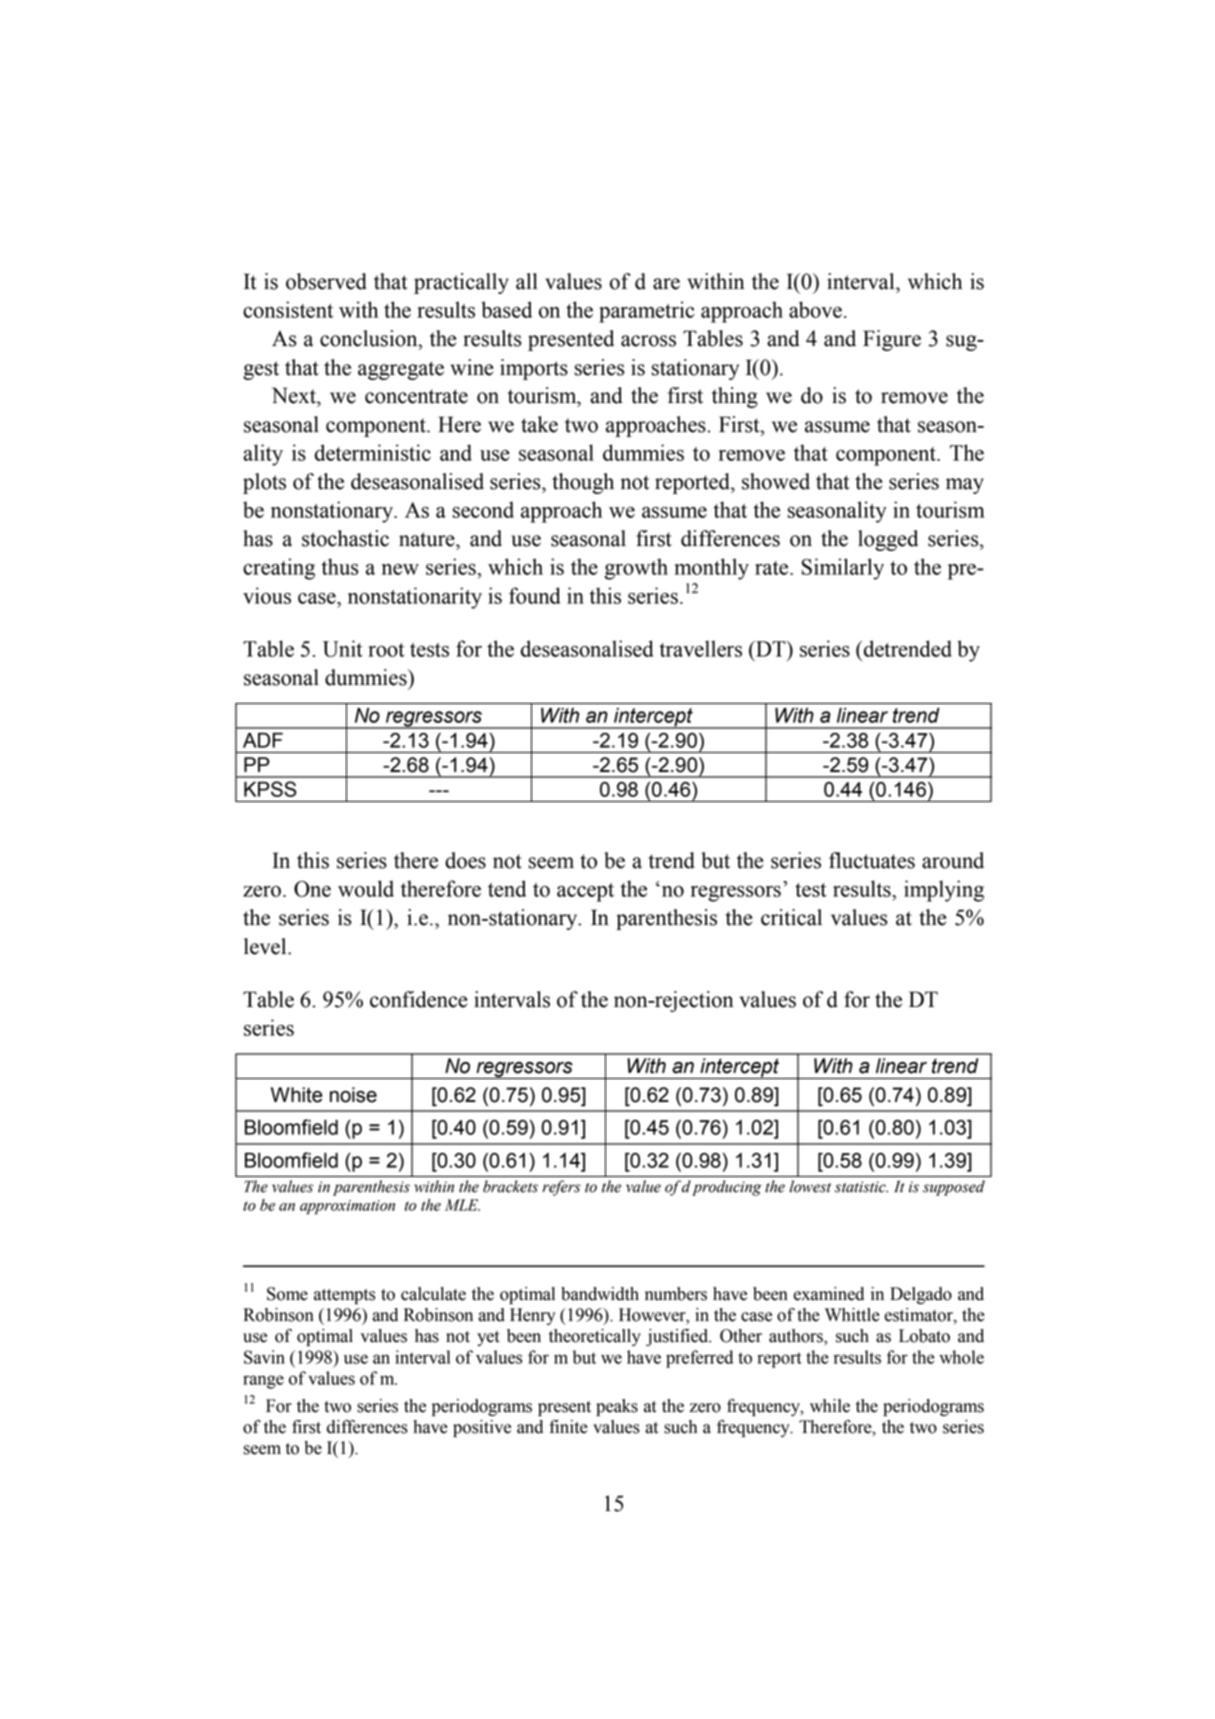 The image size is (1215, 1719). What do you see at coordinates (339, 566) in the screenshot?
I see `thus` at bounding box center [339, 566].
